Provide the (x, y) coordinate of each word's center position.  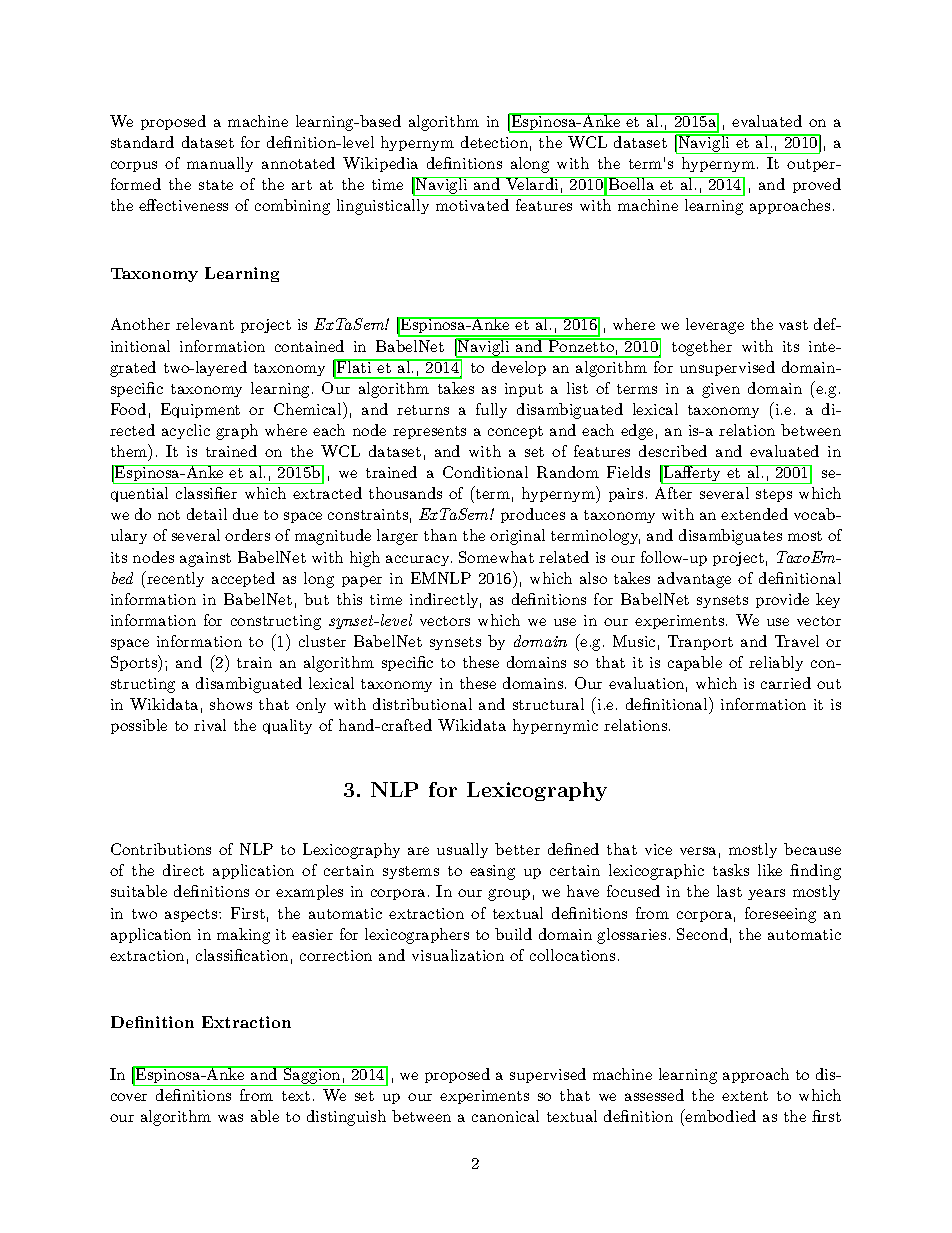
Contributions (161, 849)
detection (494, 142)
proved (817, 185)
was (230, 1118)
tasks (731, 870)
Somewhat (496, 557)
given (721, 390)
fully (491, 410)
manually (220, 164)
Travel (797, 641)
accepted (243, 579)
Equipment (200, 410)
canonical (505, 1116)
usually (462, 850)
